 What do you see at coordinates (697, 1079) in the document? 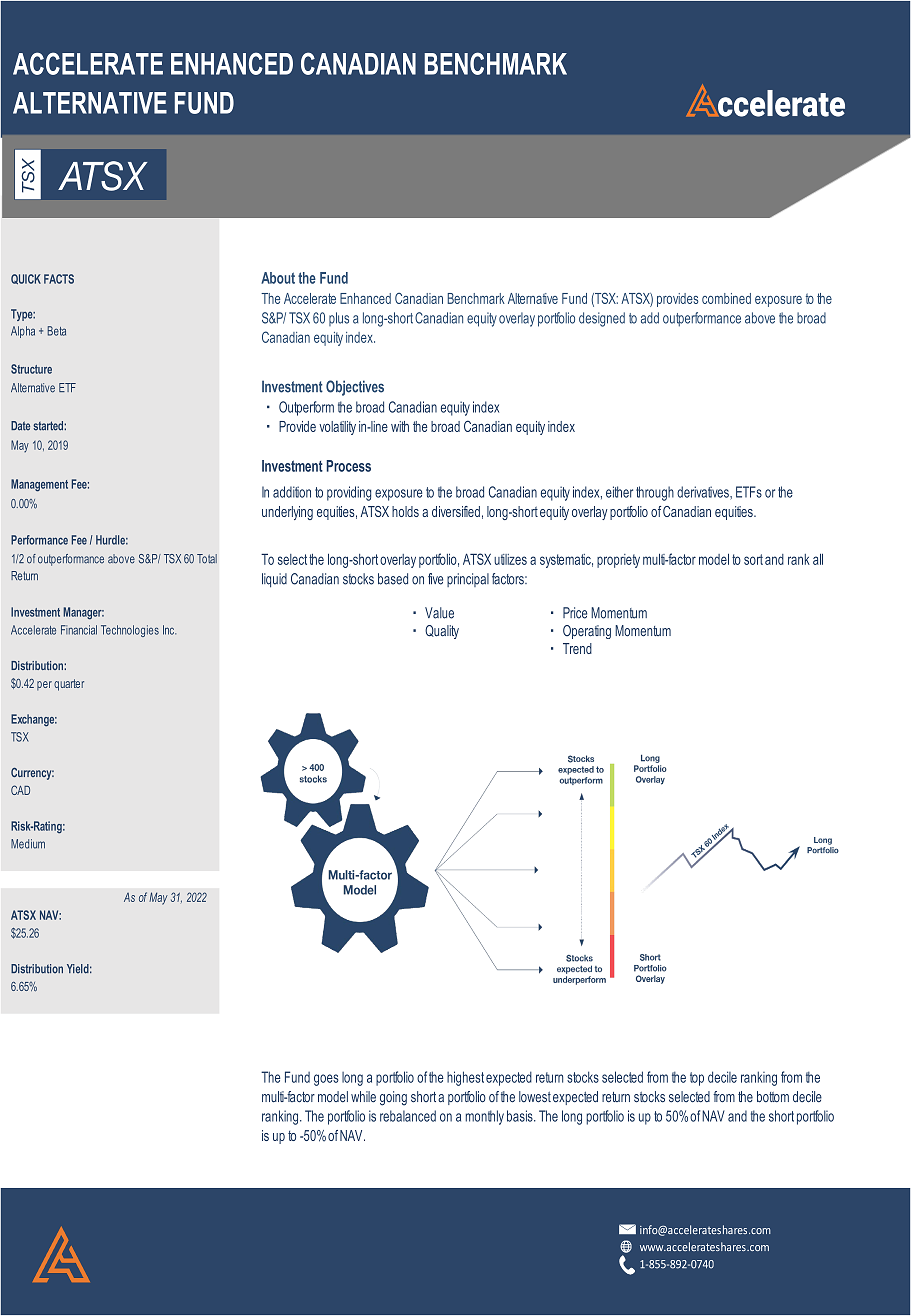
I see `top` at bounding box center [697, 1079].
